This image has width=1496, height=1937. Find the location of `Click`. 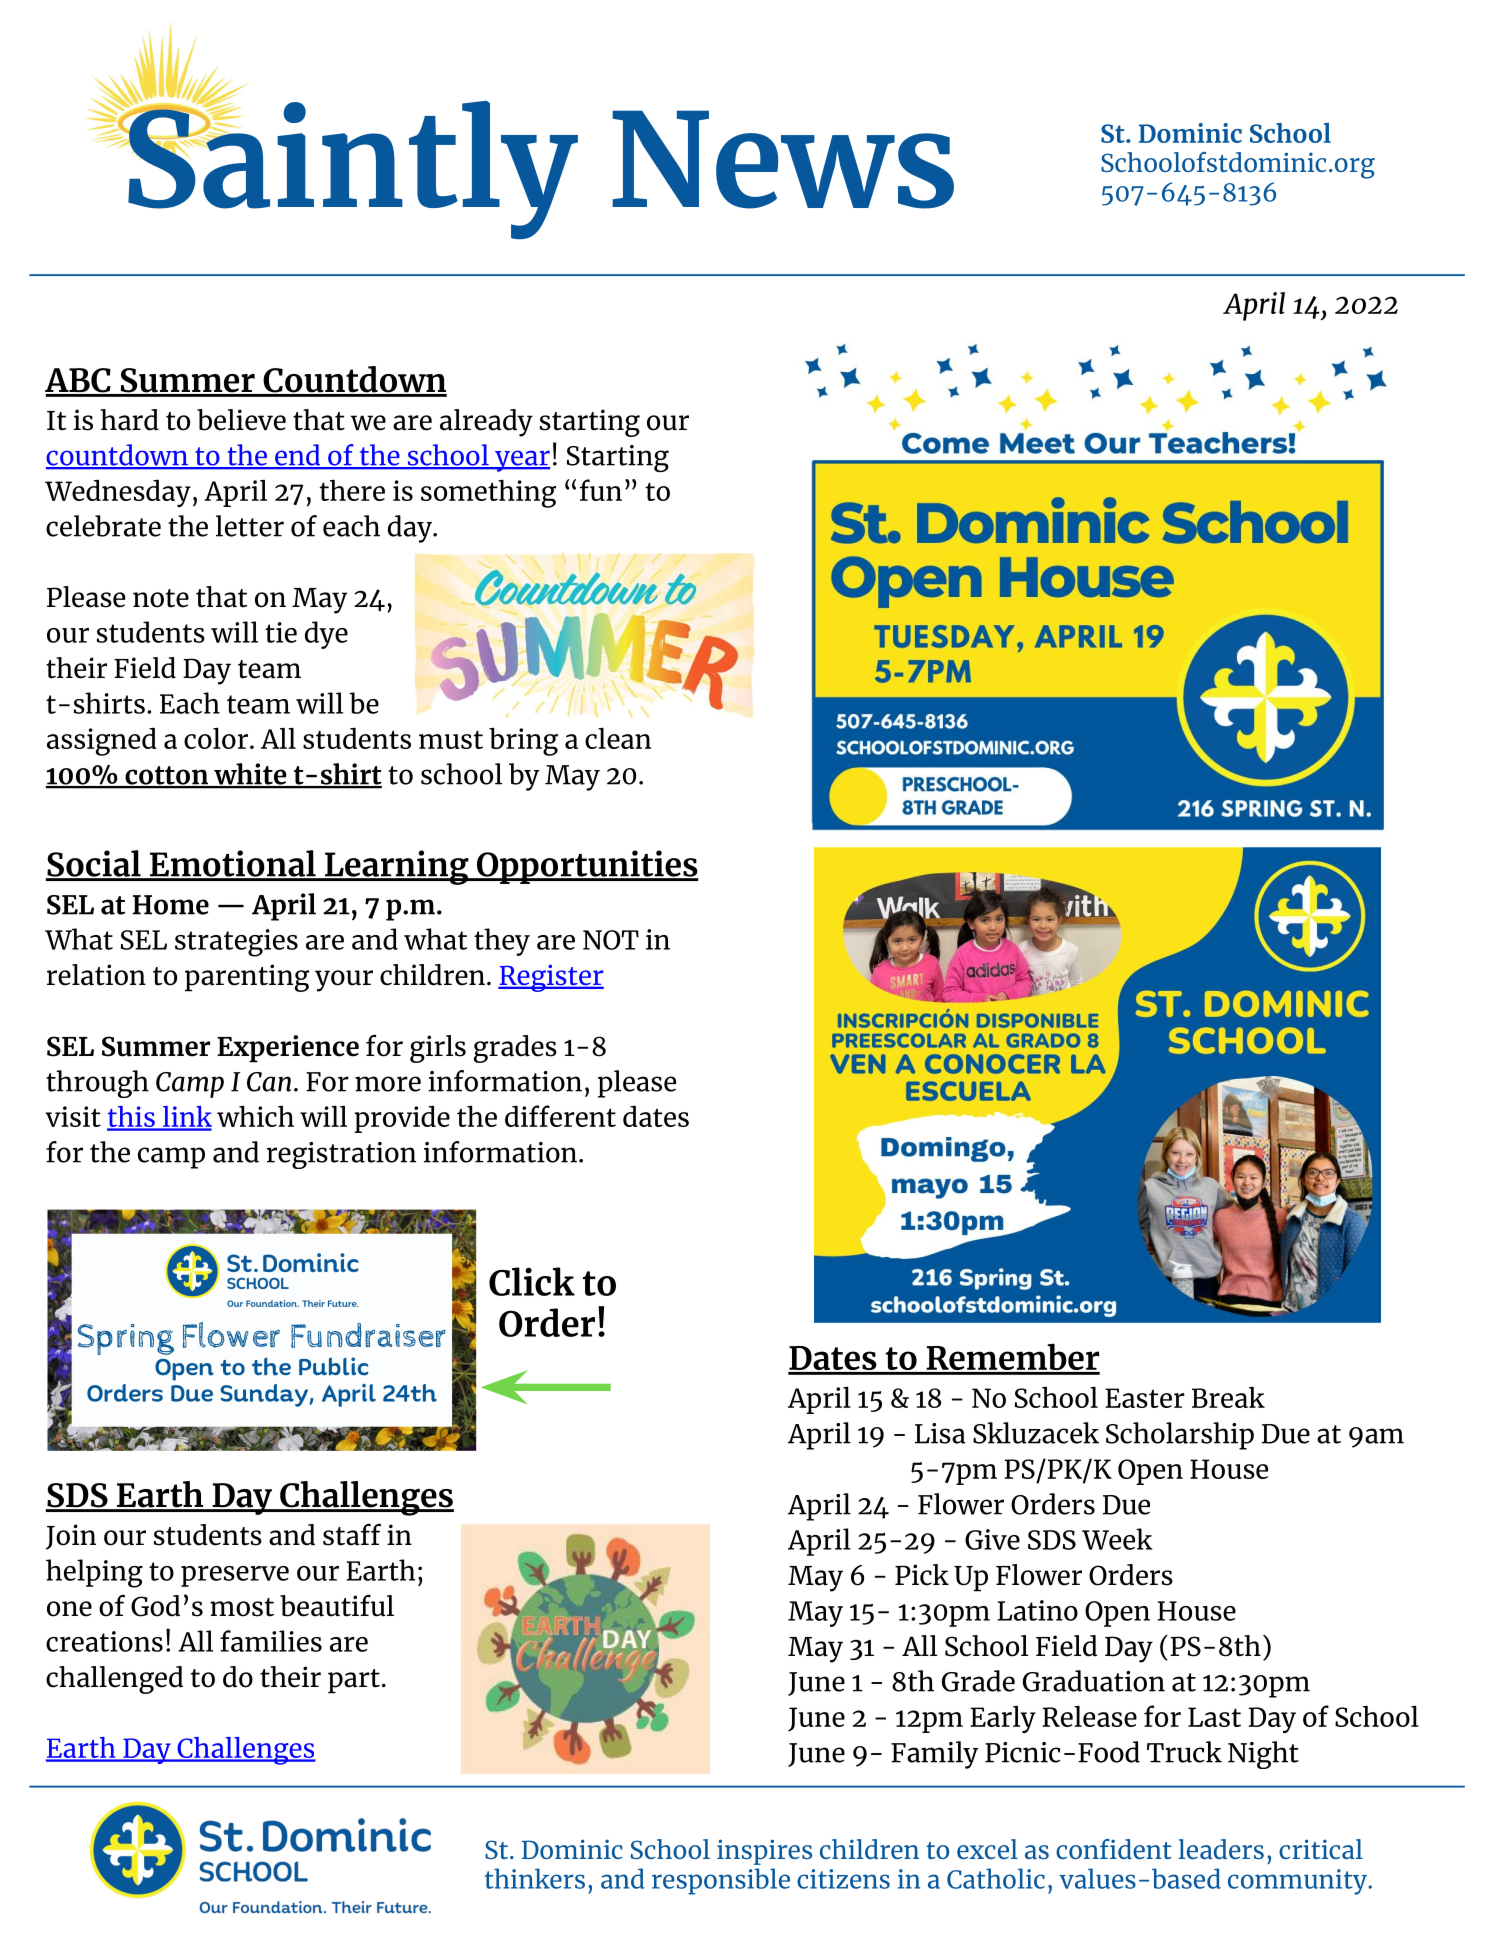

Click is located at coordinates (532, 1281).
